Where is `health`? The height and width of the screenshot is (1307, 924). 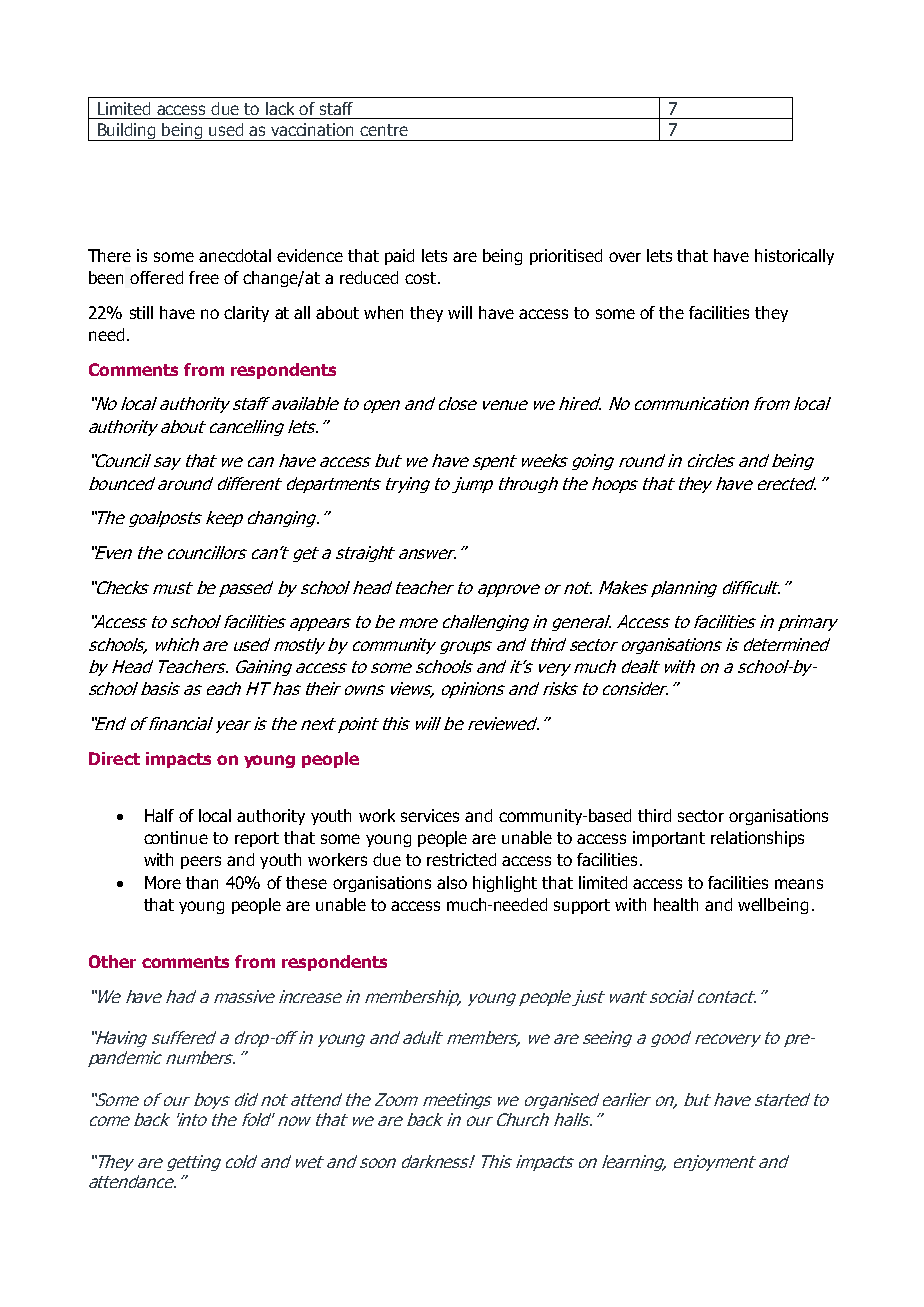
health is located at coordinates (676, 904).
